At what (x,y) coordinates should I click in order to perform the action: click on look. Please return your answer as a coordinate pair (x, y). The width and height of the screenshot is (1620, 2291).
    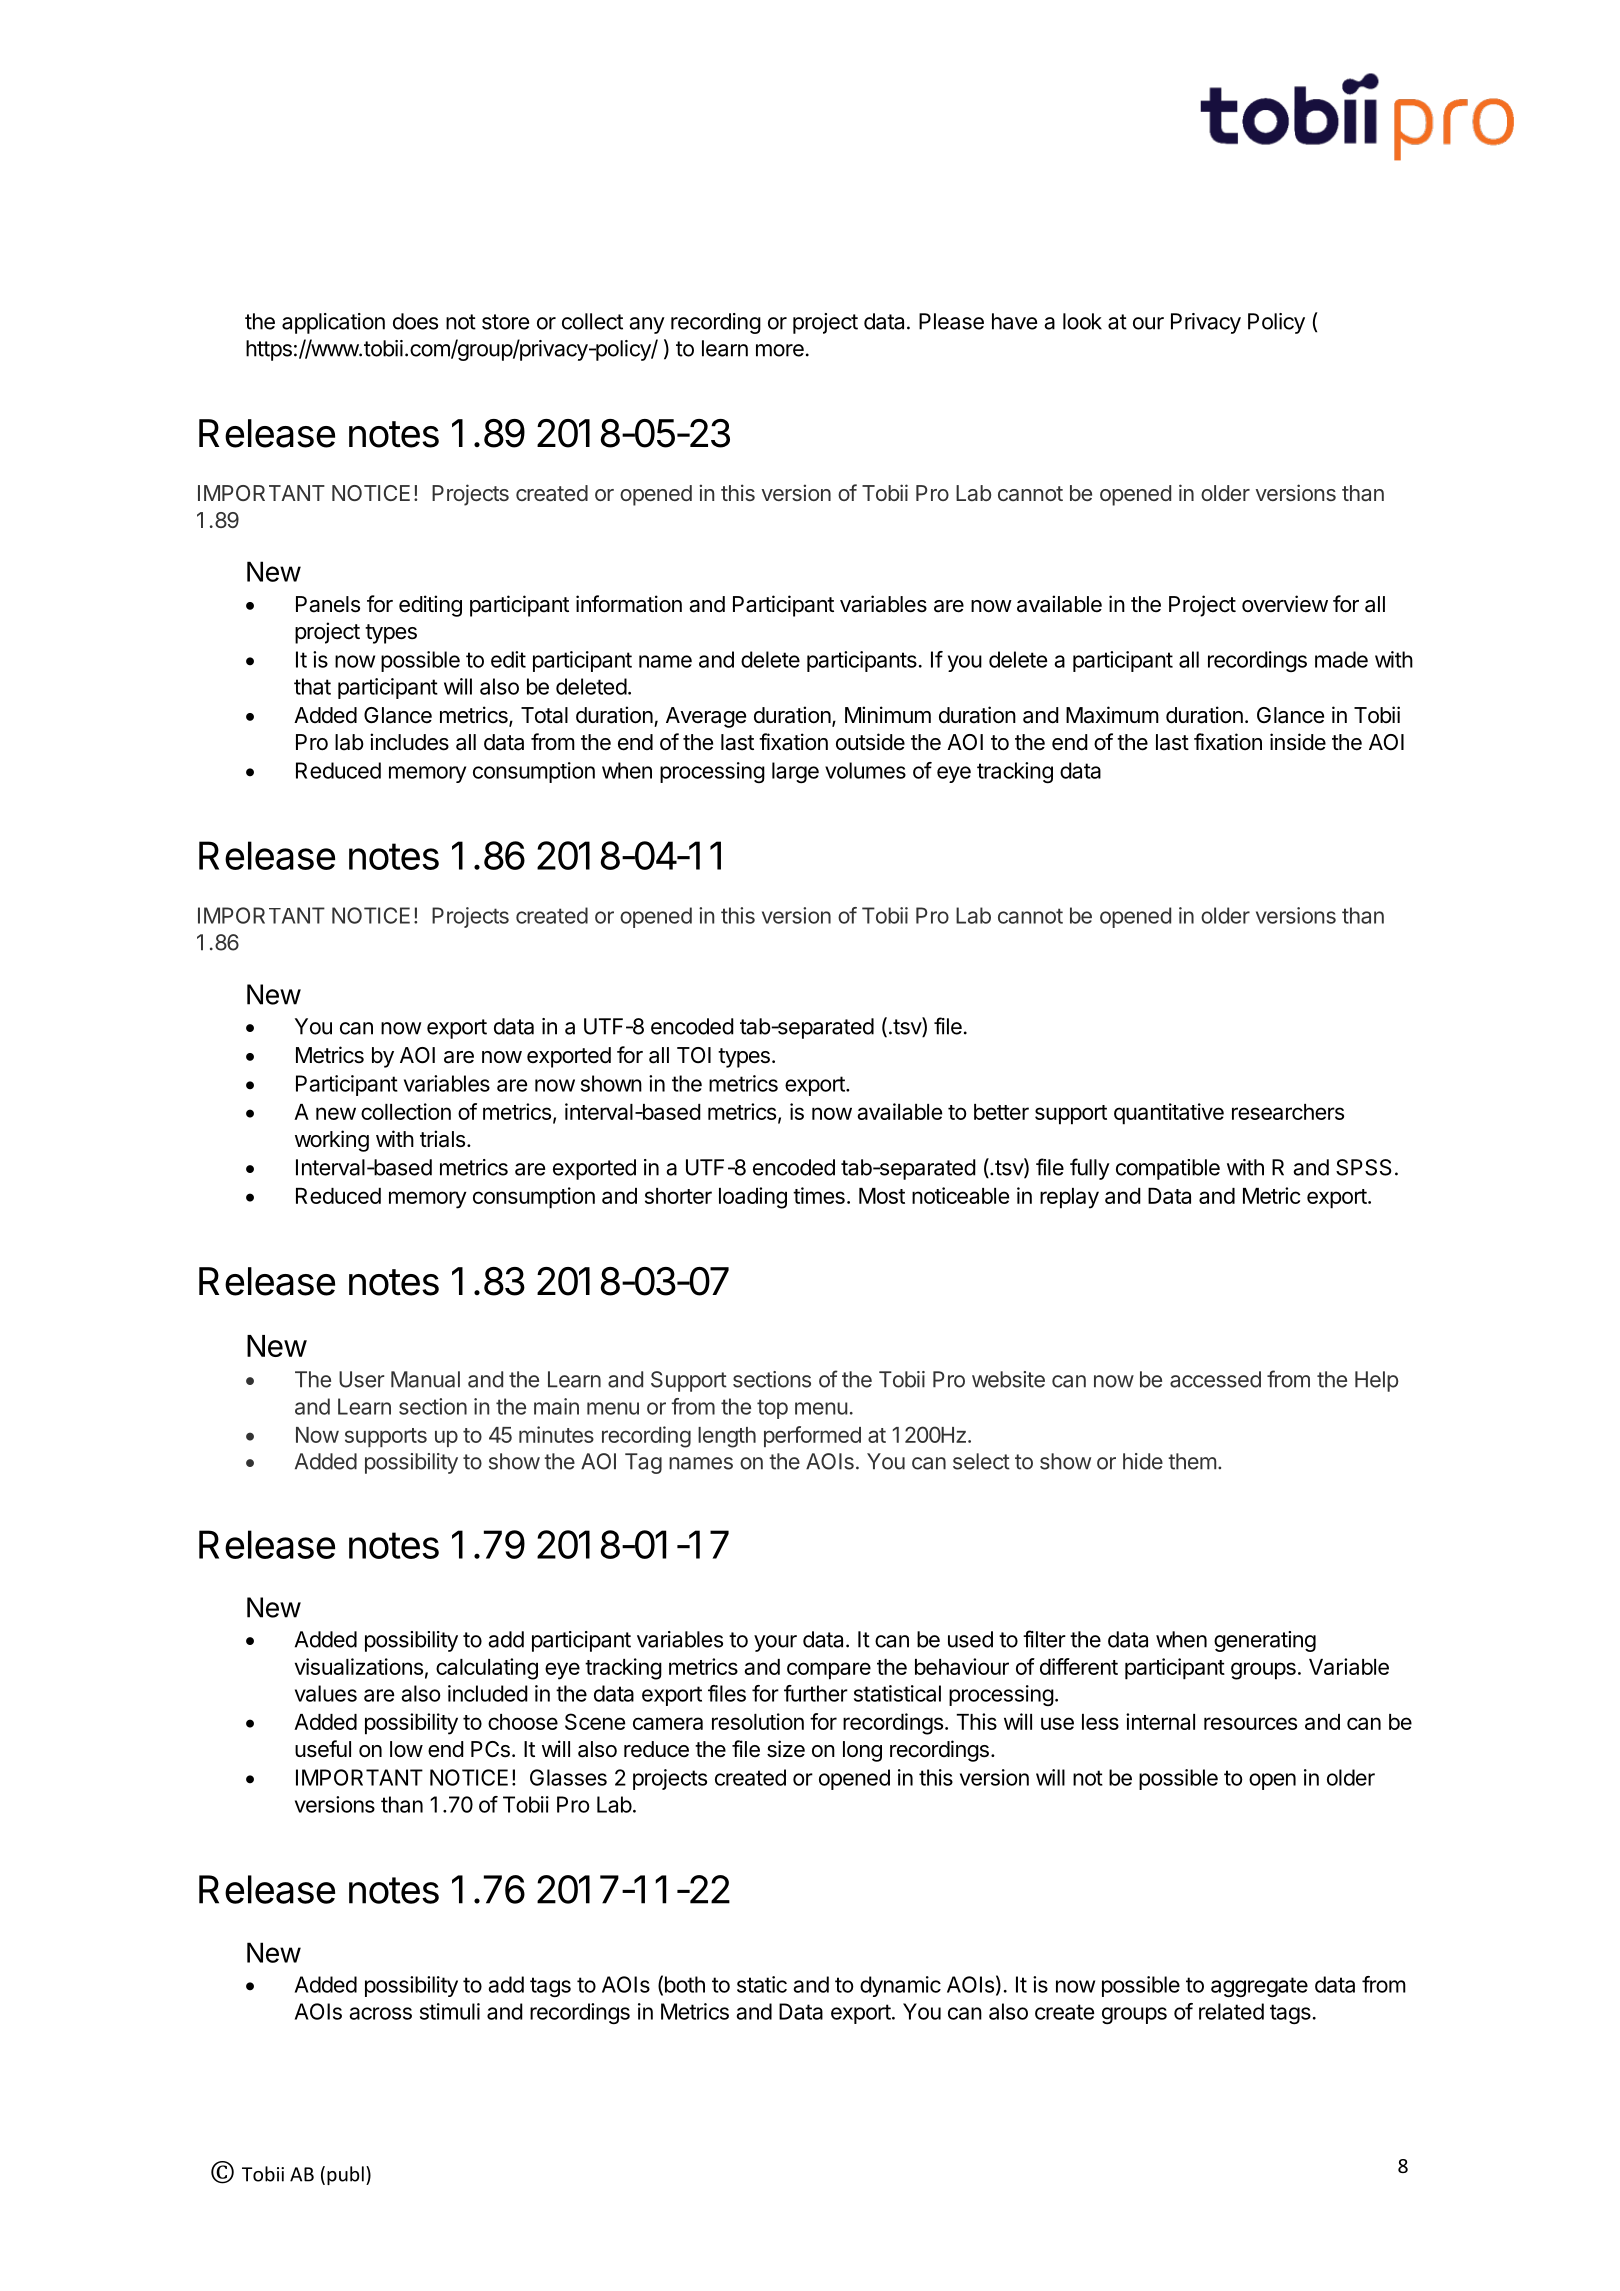
    Looking at the image, I should click on (1082, 321).
